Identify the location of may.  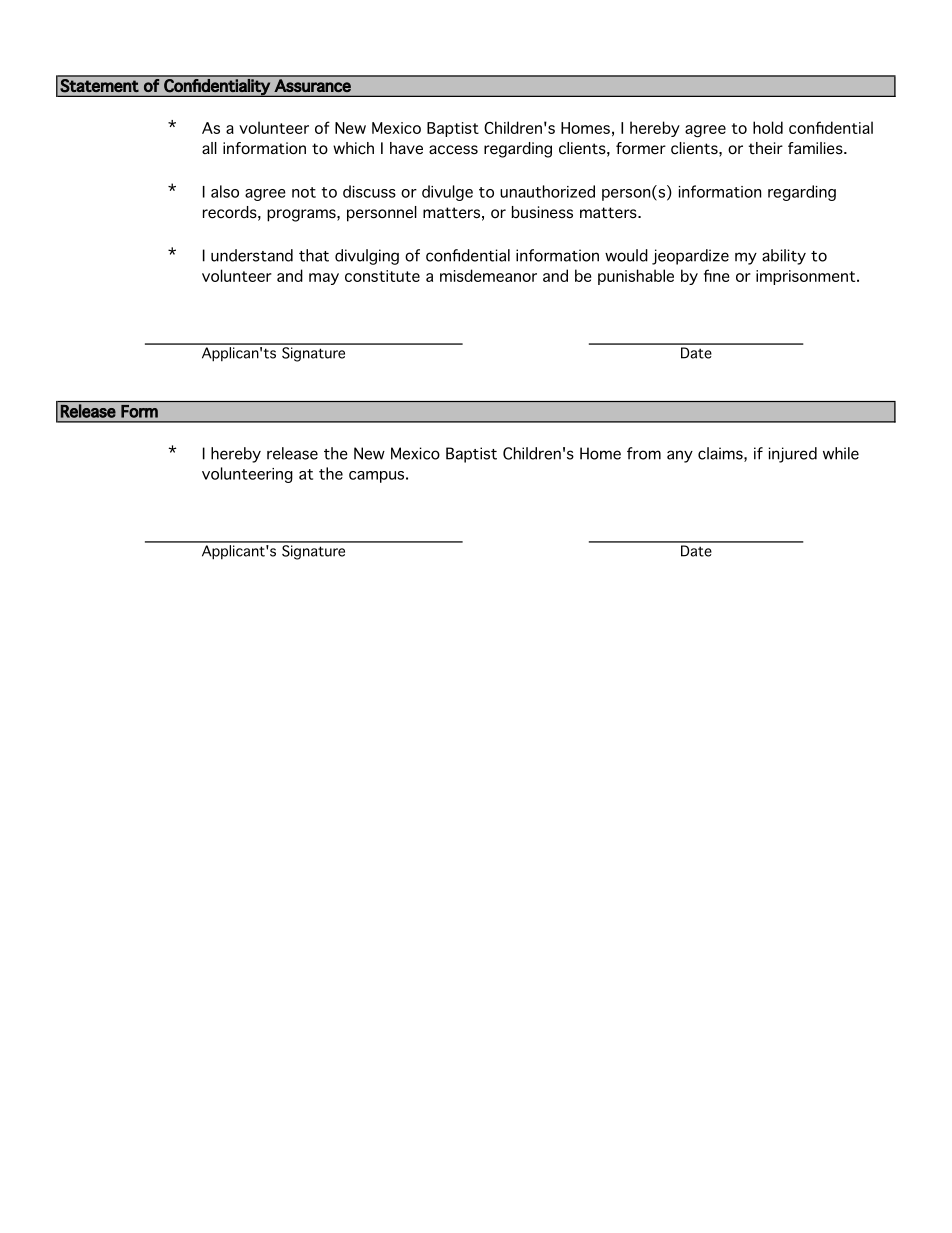
(324, 279).
